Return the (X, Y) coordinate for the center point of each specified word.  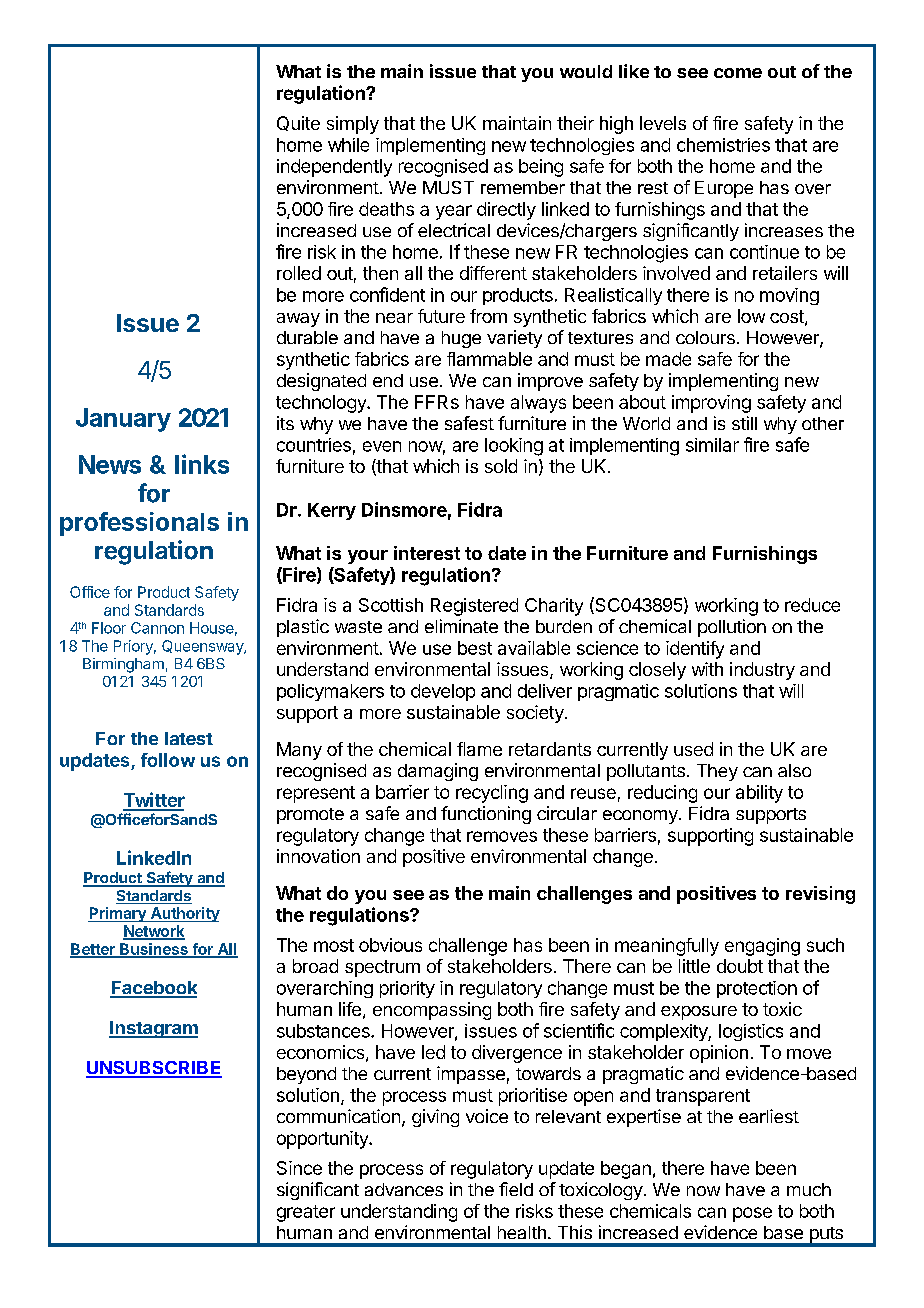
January (123, 420)
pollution (732, 628)
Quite (298, 123)
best (475, 648)
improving (711, 404)
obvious (390, 945)
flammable (489, 359)
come (738, 73)
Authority (184, 914)
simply (353, 125)
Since (299, 1168)
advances (404, 1189)
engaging (762, 947)
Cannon (157, 628)
